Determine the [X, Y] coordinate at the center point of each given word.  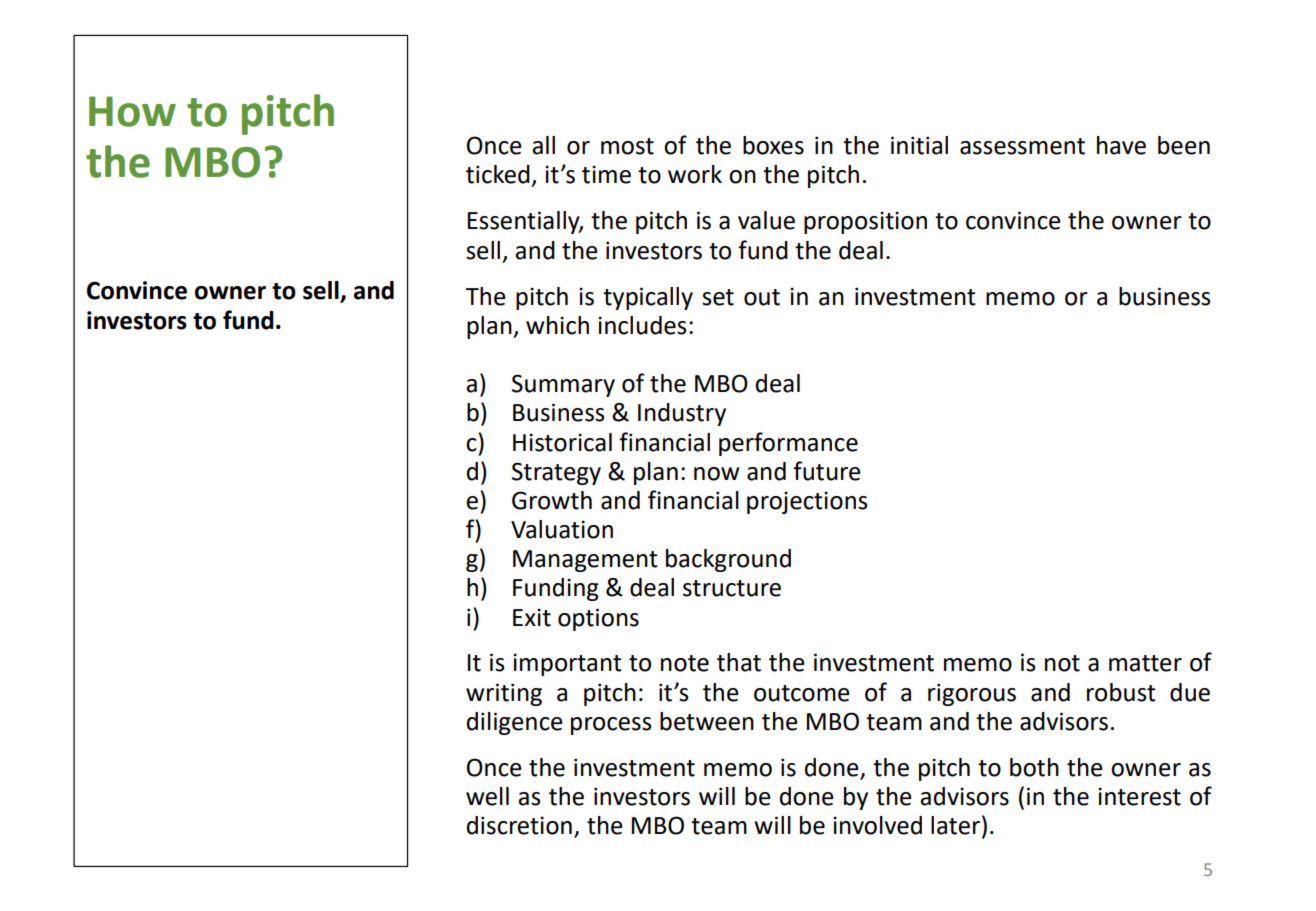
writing [504, 694]
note [685, 663]
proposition [865, 222]
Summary [563, 385]
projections [807, 502]
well [487, 796]
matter [1145, 663]
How [132, 111]
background [728, 560]
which [557, 325]
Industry [682, 414]
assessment [1022, 146]
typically [648, 298]
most [627, 146]
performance [788, 444]
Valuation [562, 529]
